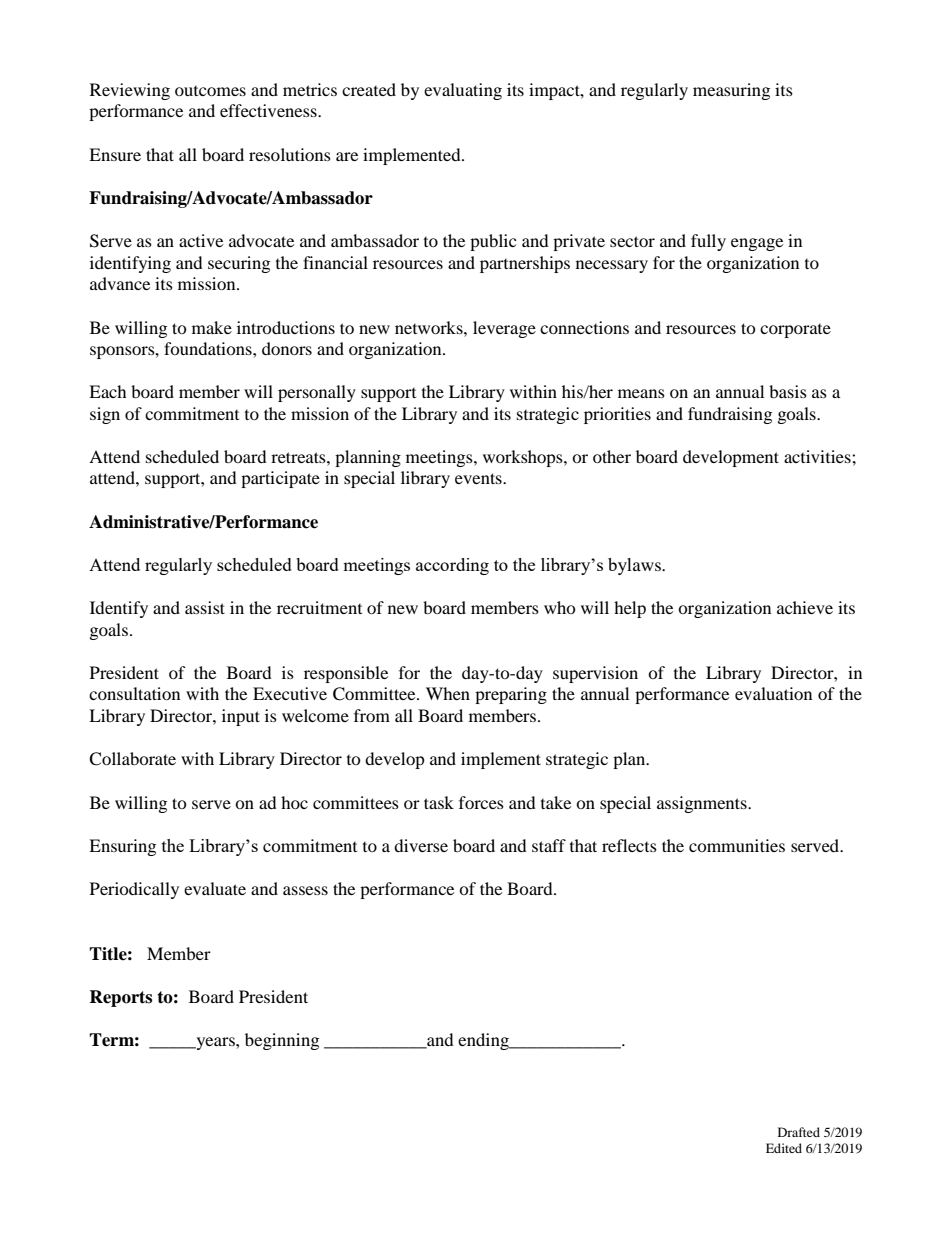  What do you see at coordinates (421, 845) in the screenshot?
I see `diverse` at bounding box center [421, 845].
